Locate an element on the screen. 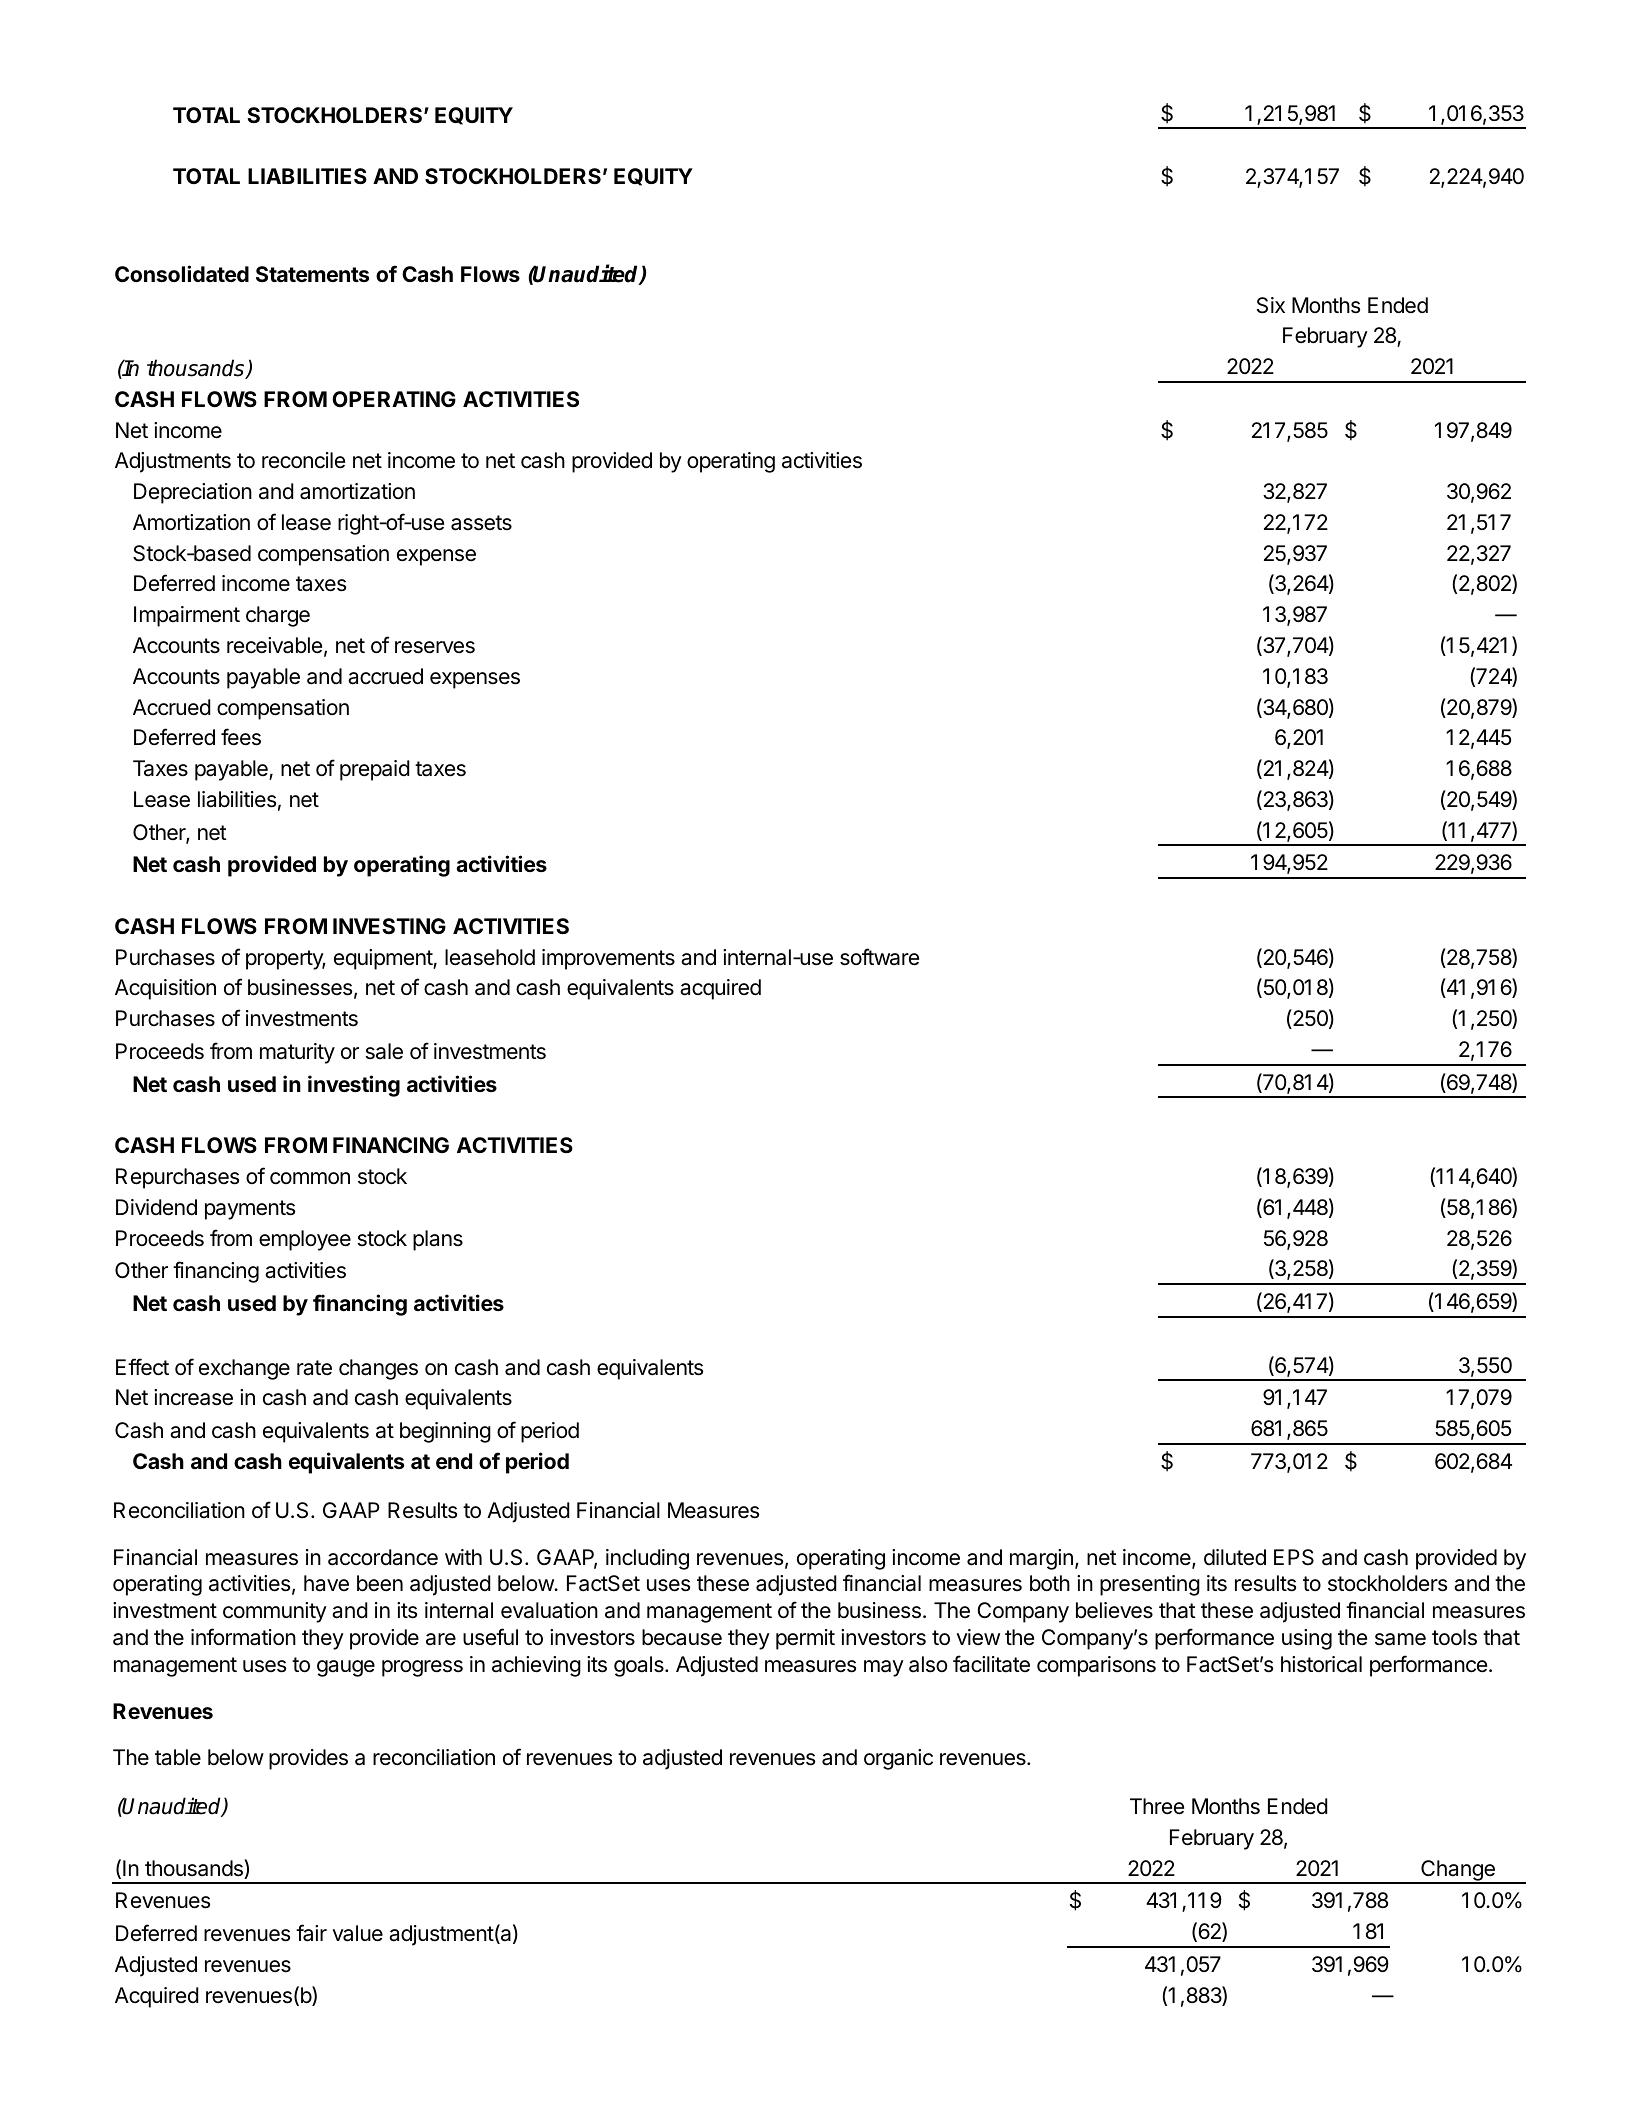 This screenshot has width=1638, height=2119. EPS is located at coordinates (1294, 1557).
